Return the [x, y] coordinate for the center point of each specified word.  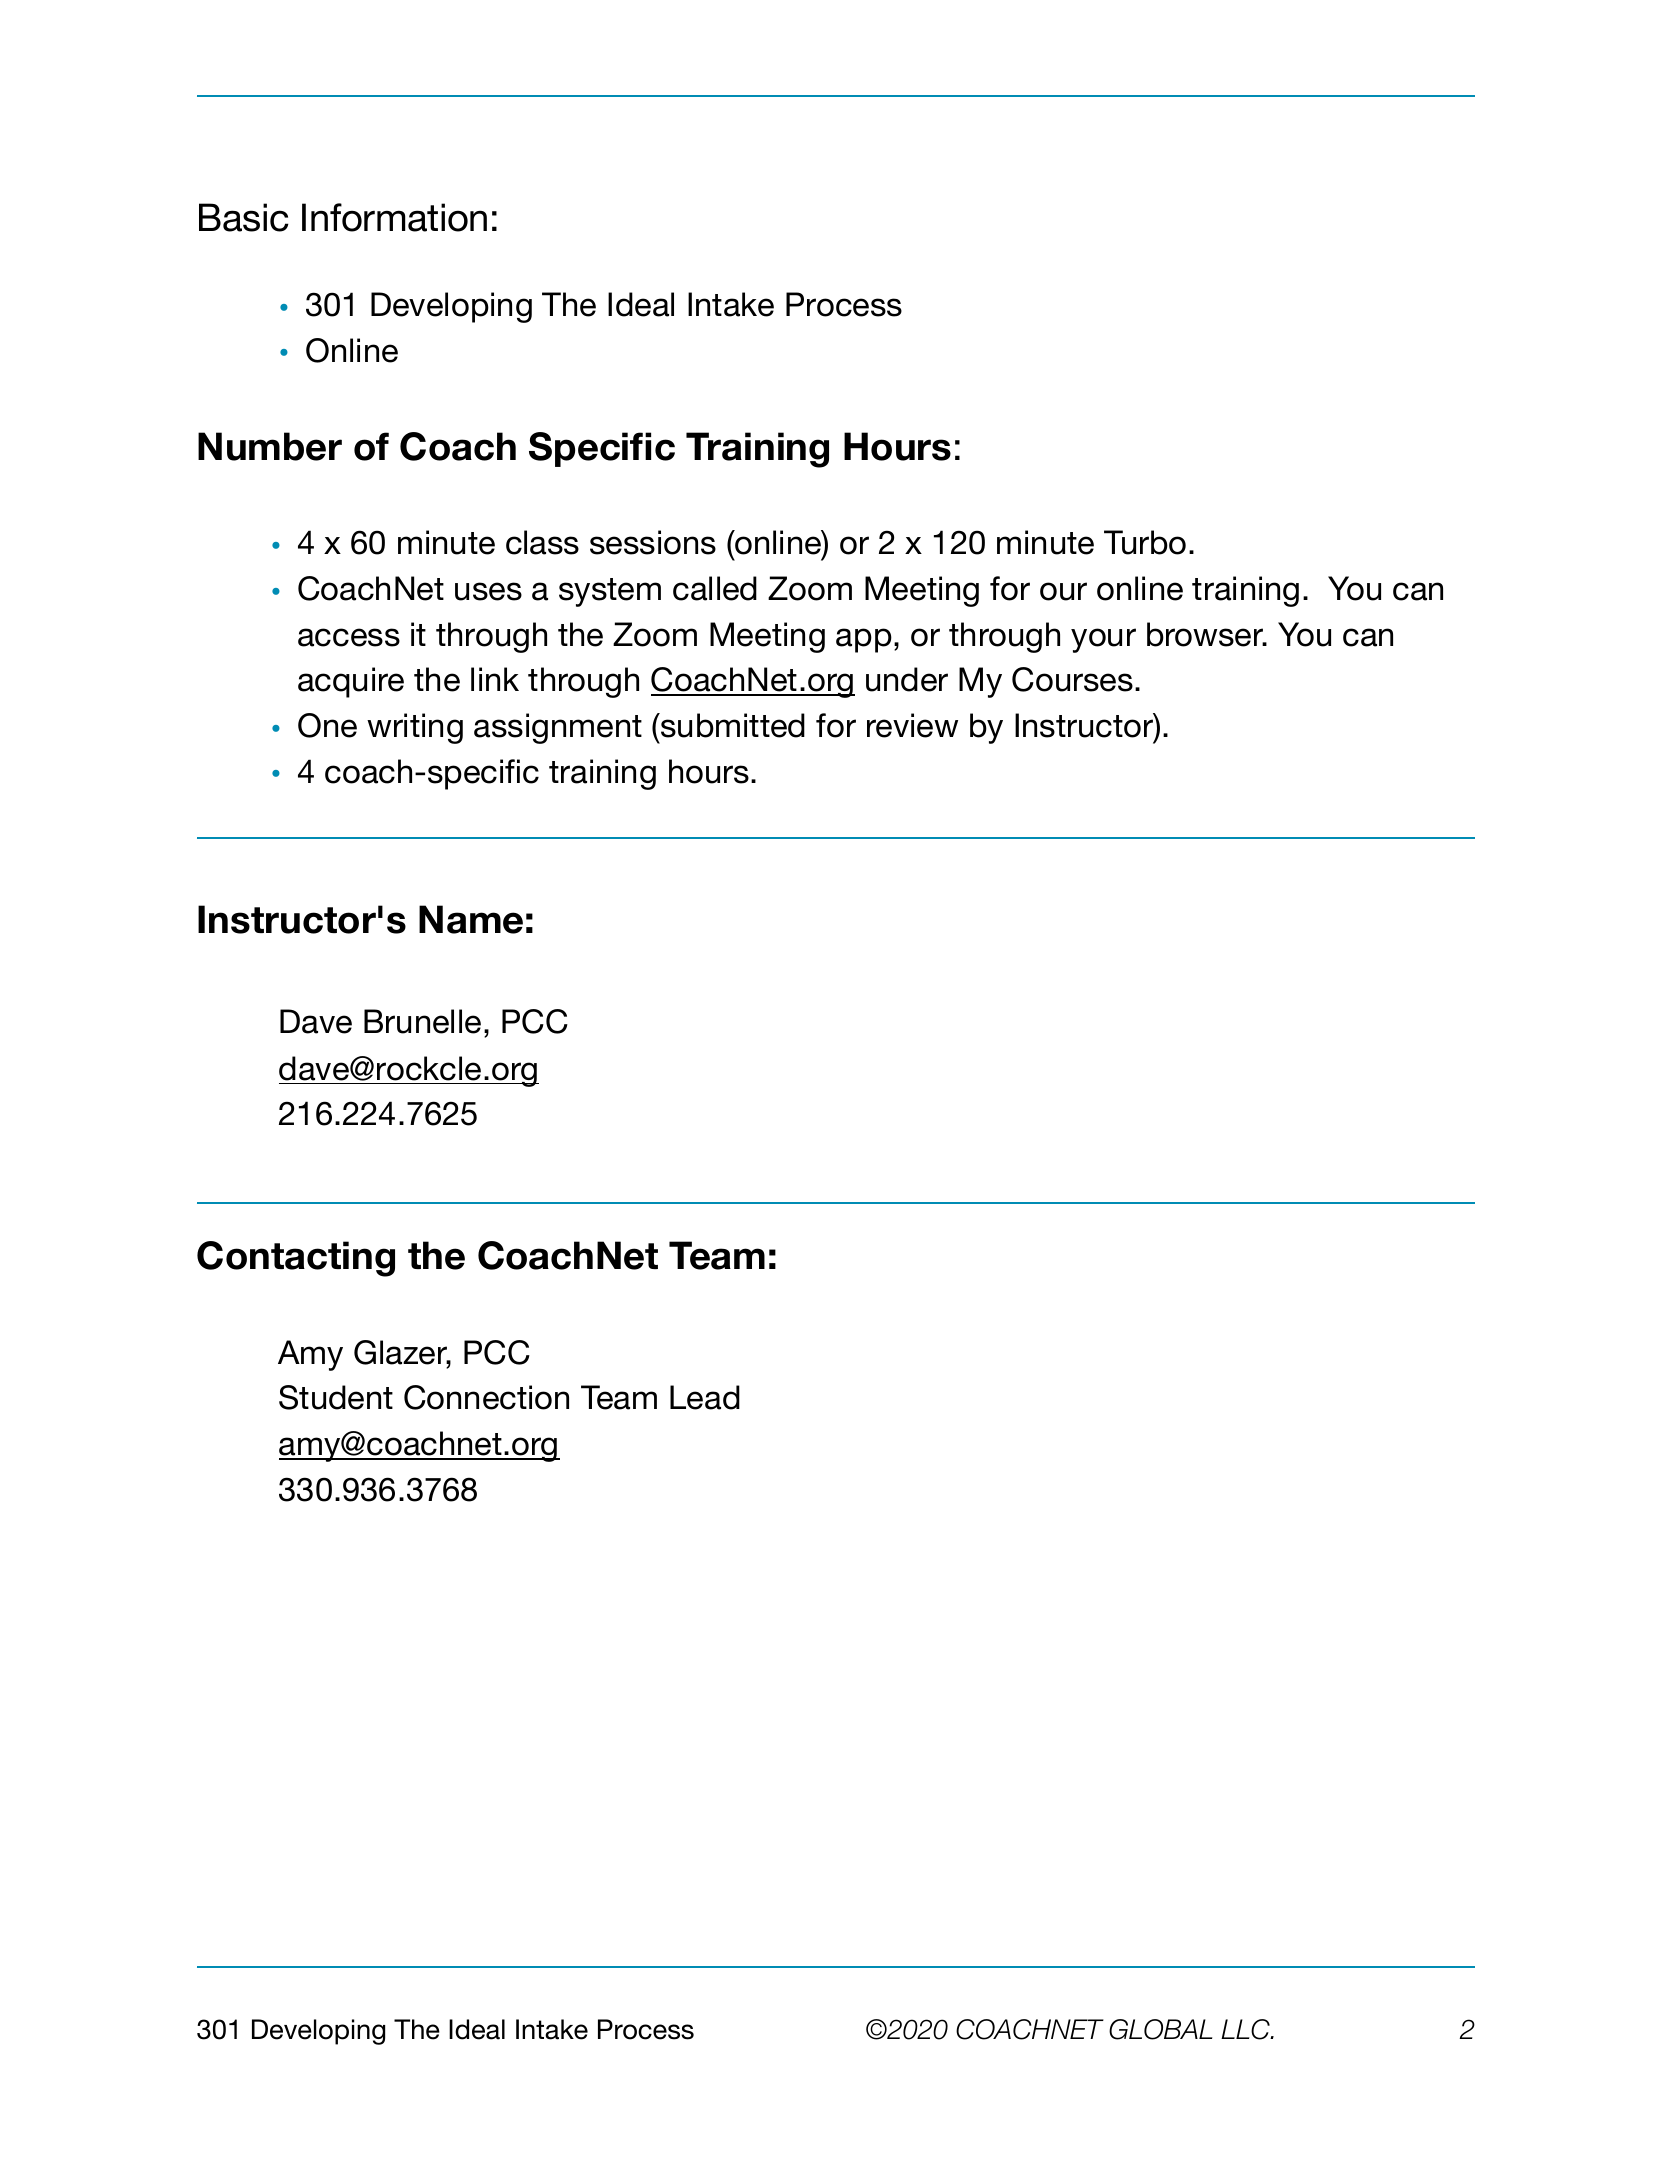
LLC [1246, 2029]
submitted [732, 725]
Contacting [296, 1259]
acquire [351, 682]
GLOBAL [1160, 2029]
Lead [705, 1397]
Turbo [1145, 542]
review [912, 725]
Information [394, 217]
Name [471, 919]
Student [336, 1397]
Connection [486, 1397]
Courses [1072, 679]
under [907, 679]
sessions [653, 542]
